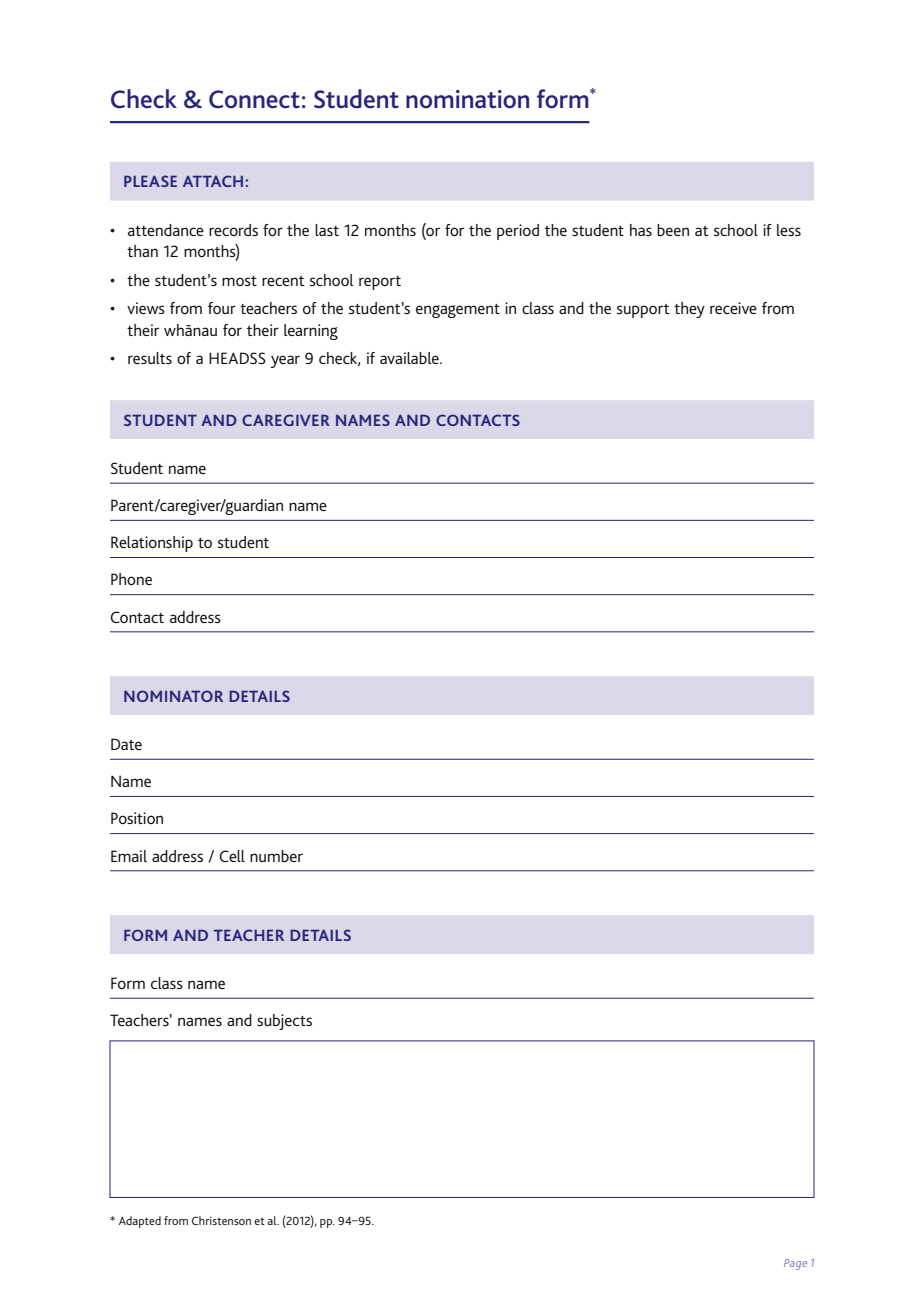 This image has width=924, height=1308. Describe the element at coordinates (232, 856) in the image. I see `Cell` at that location.
